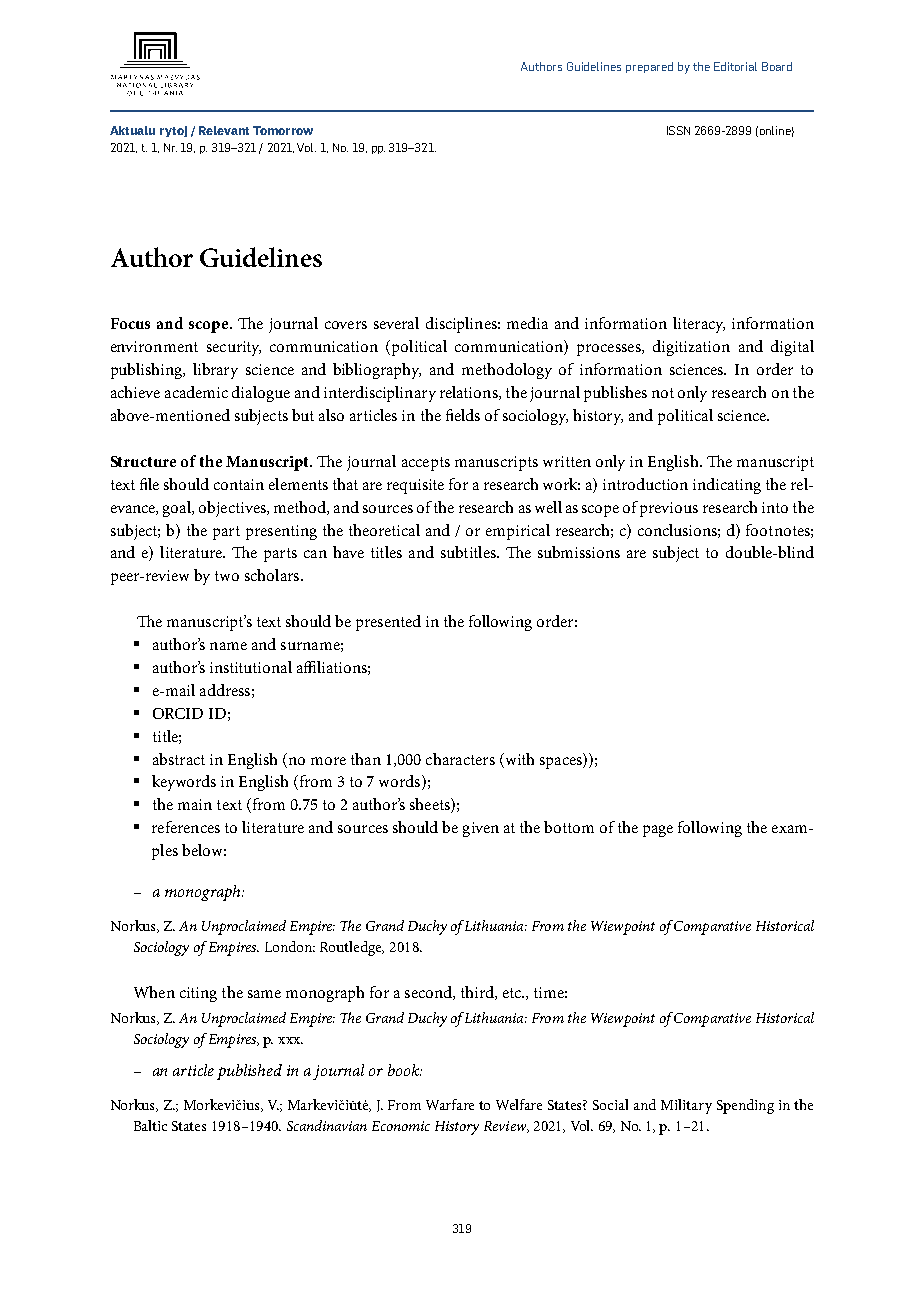  I want to click on Relevant, so click(224, 130).
